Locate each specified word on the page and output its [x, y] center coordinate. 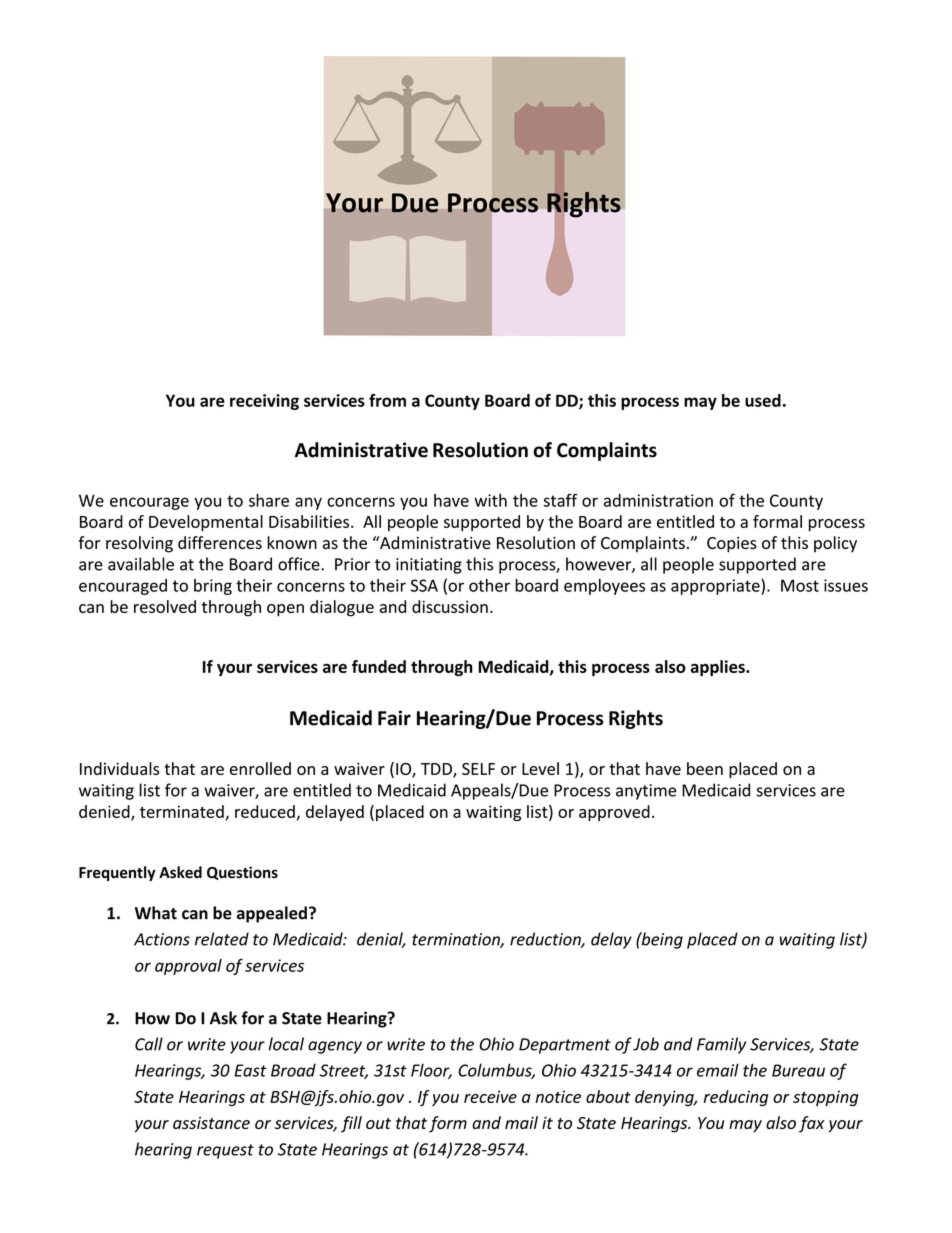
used [763, 400]
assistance [211, 1123]
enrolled [260, 768]
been [705, 768]
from [387, 400]
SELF [478, 769]
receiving [264, 402]
